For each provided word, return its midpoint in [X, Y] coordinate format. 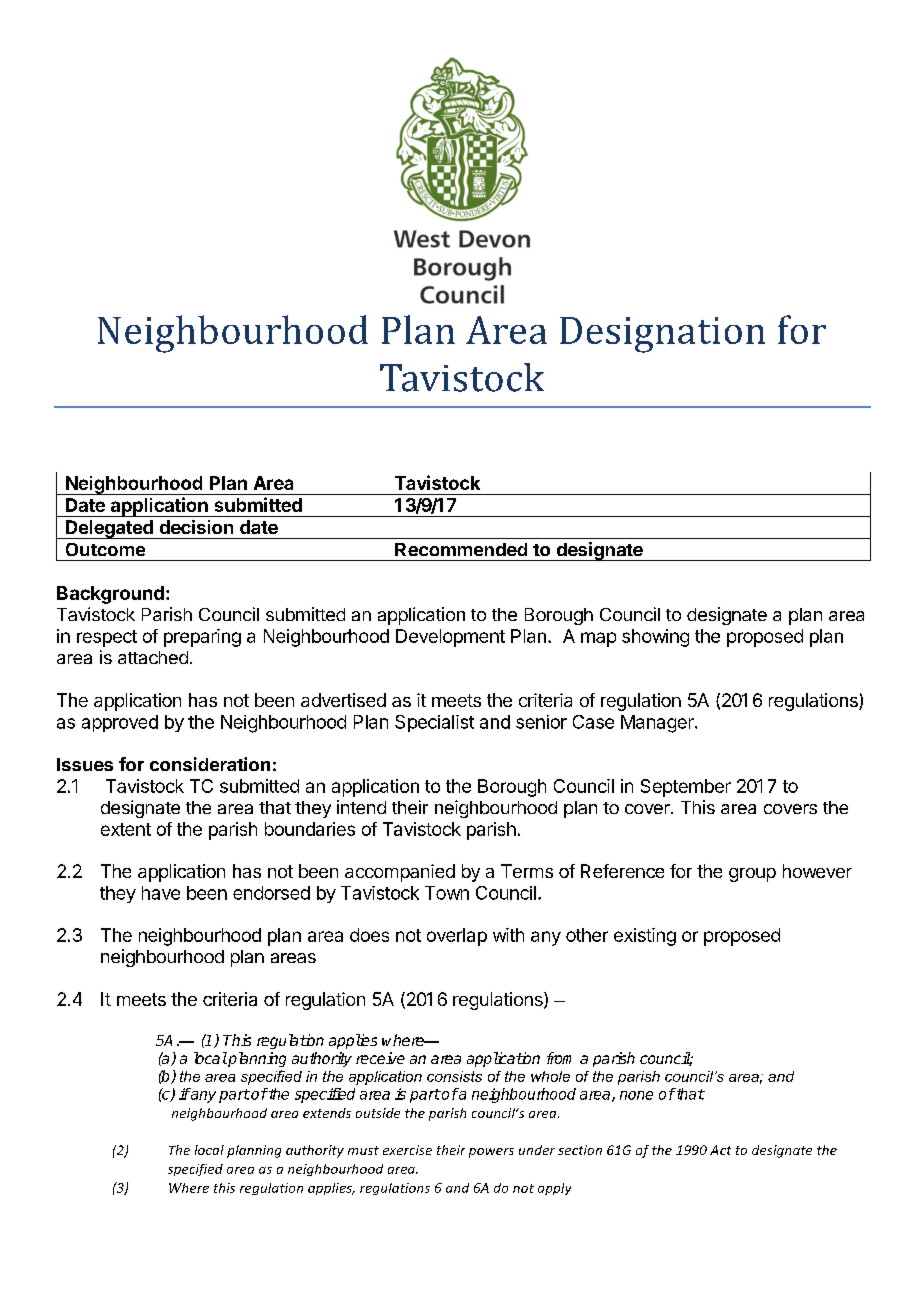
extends [327, 1113]
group [752, 875]
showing [655, 638]
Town [447, 893]
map [598, 639]
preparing [202, 638]
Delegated [109, 529]
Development [450, 638]
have [161, 893]
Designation [662, 335]
